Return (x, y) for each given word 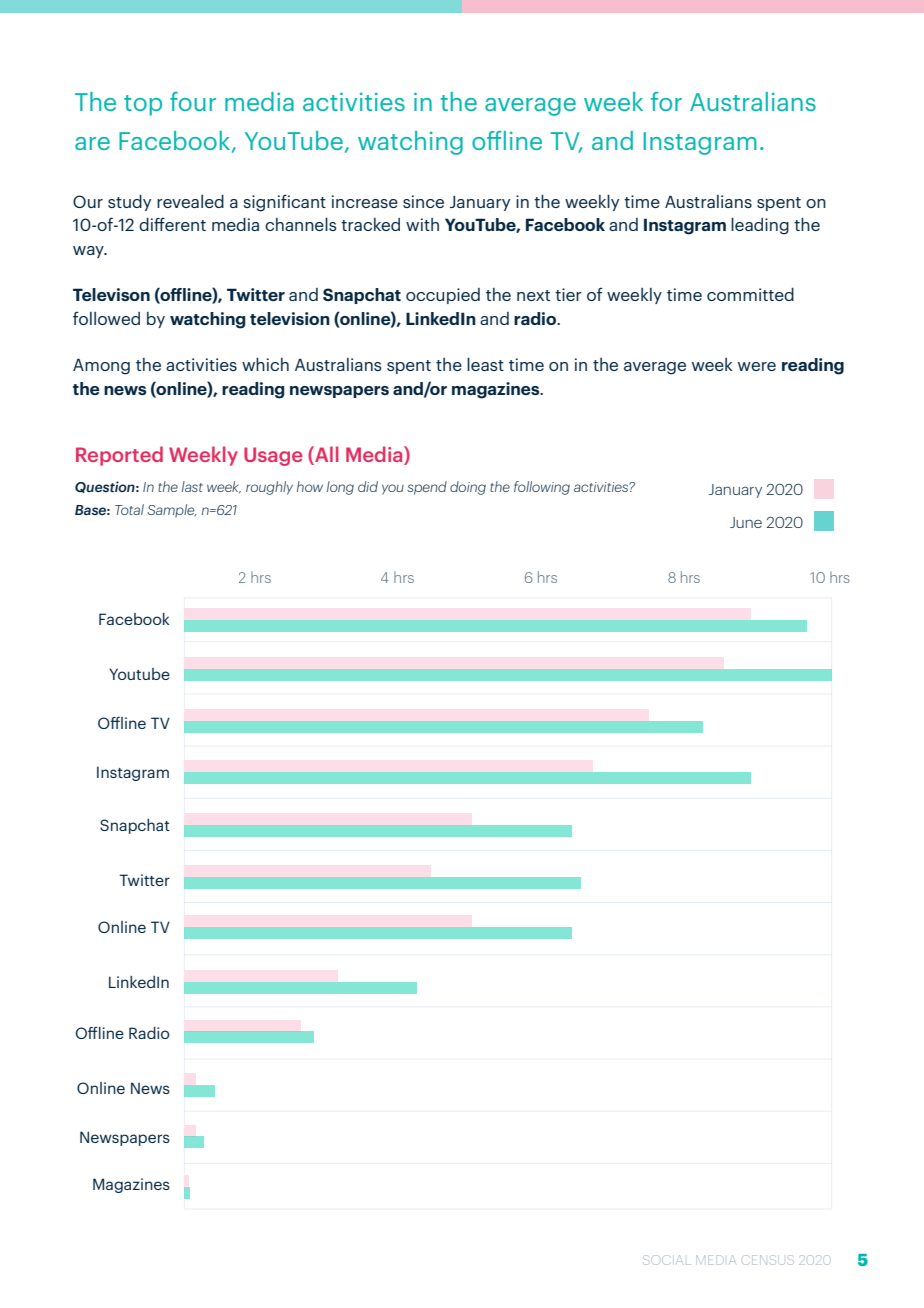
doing (468, 488)
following (542, 488)
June (746, 522)
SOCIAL (666, 1260)
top (143, 105)
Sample (172, 511)
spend (427, 488)
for (666, 101)
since (423, 201)
